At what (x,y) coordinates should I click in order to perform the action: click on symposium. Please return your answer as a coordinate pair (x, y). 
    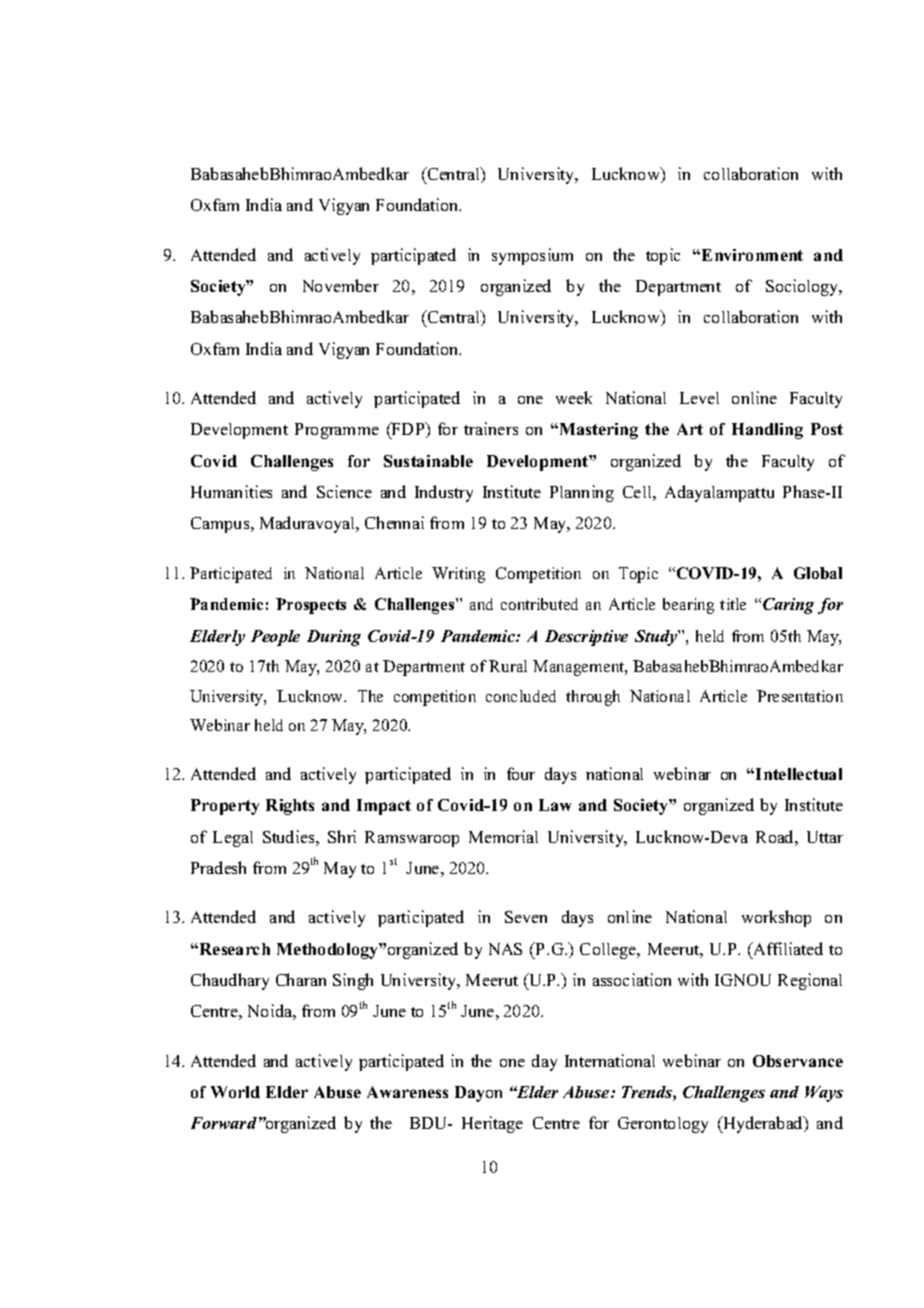
    Looking at the image, I should click on (532, 256).
